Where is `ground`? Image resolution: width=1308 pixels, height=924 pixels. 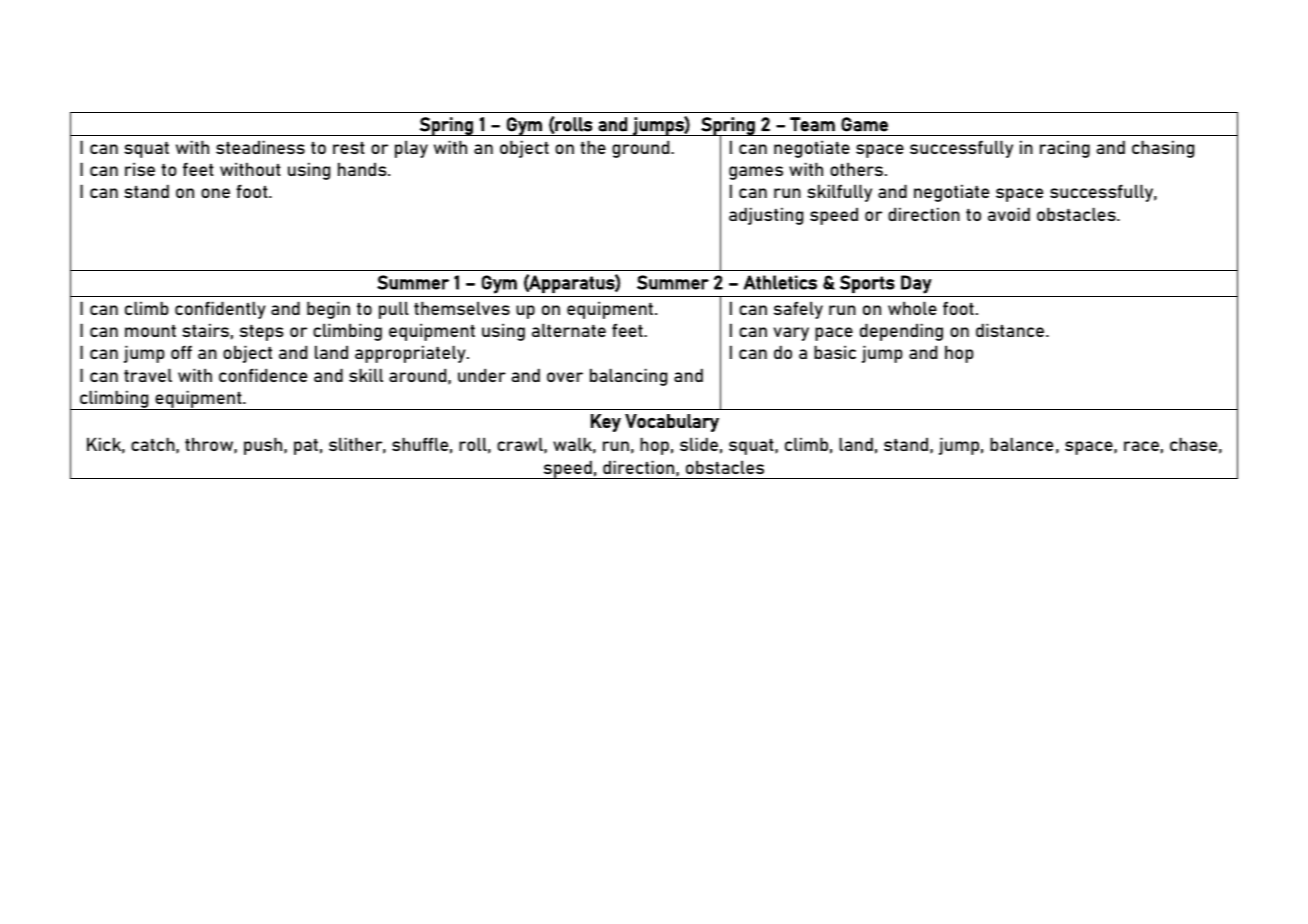 ground is located at coordinates (642, 149).
